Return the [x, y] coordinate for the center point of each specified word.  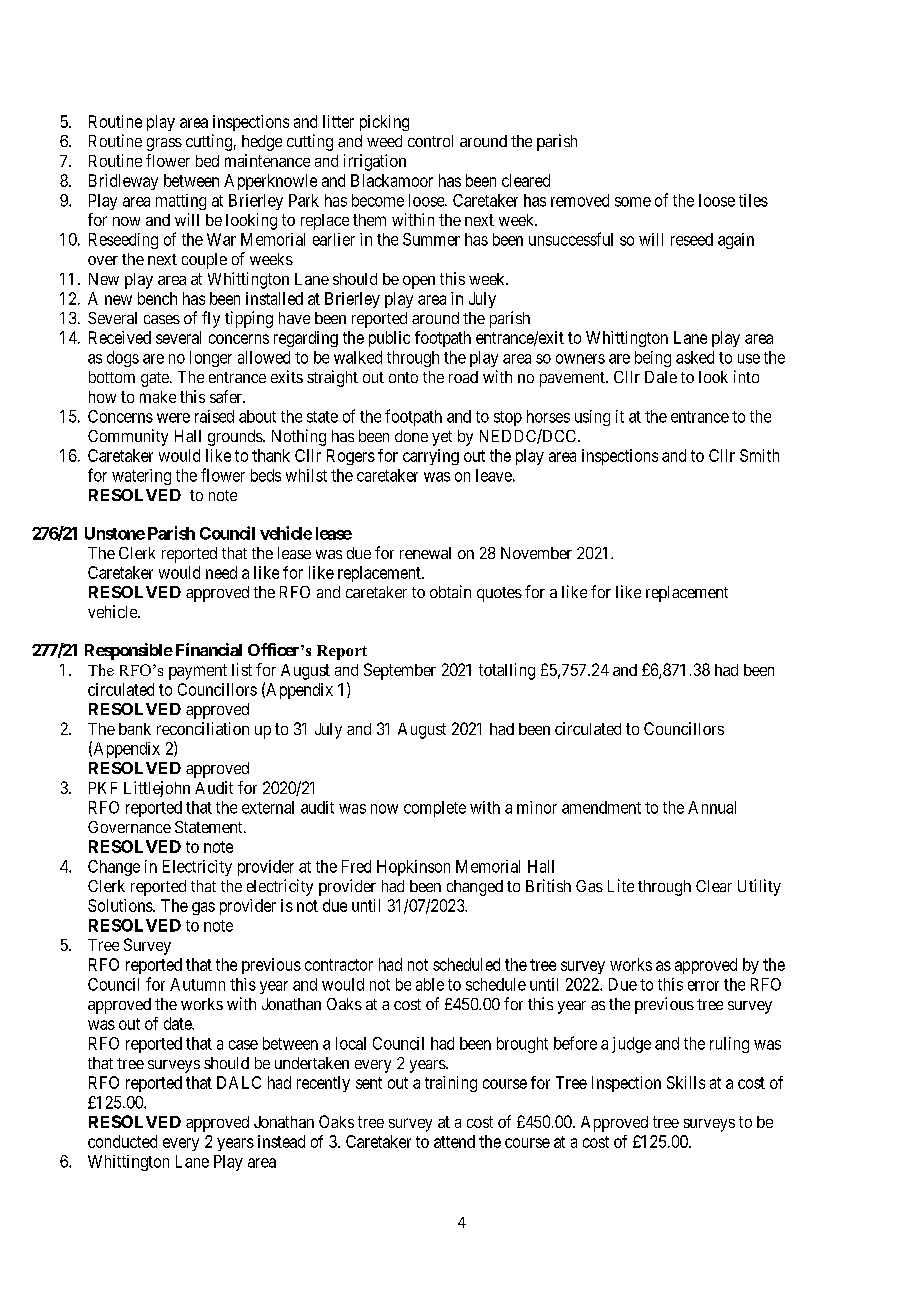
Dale [661, 377]
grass [164, 144]
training [451, 1084]
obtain [450, 591]
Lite [621, 885]
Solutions [121, 905]
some [633, 202]
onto [403, 377]
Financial [209, 649]
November [536, 553]
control [430, 141]
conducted [122, 1141]
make [158, 397]
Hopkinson [413, 868]
